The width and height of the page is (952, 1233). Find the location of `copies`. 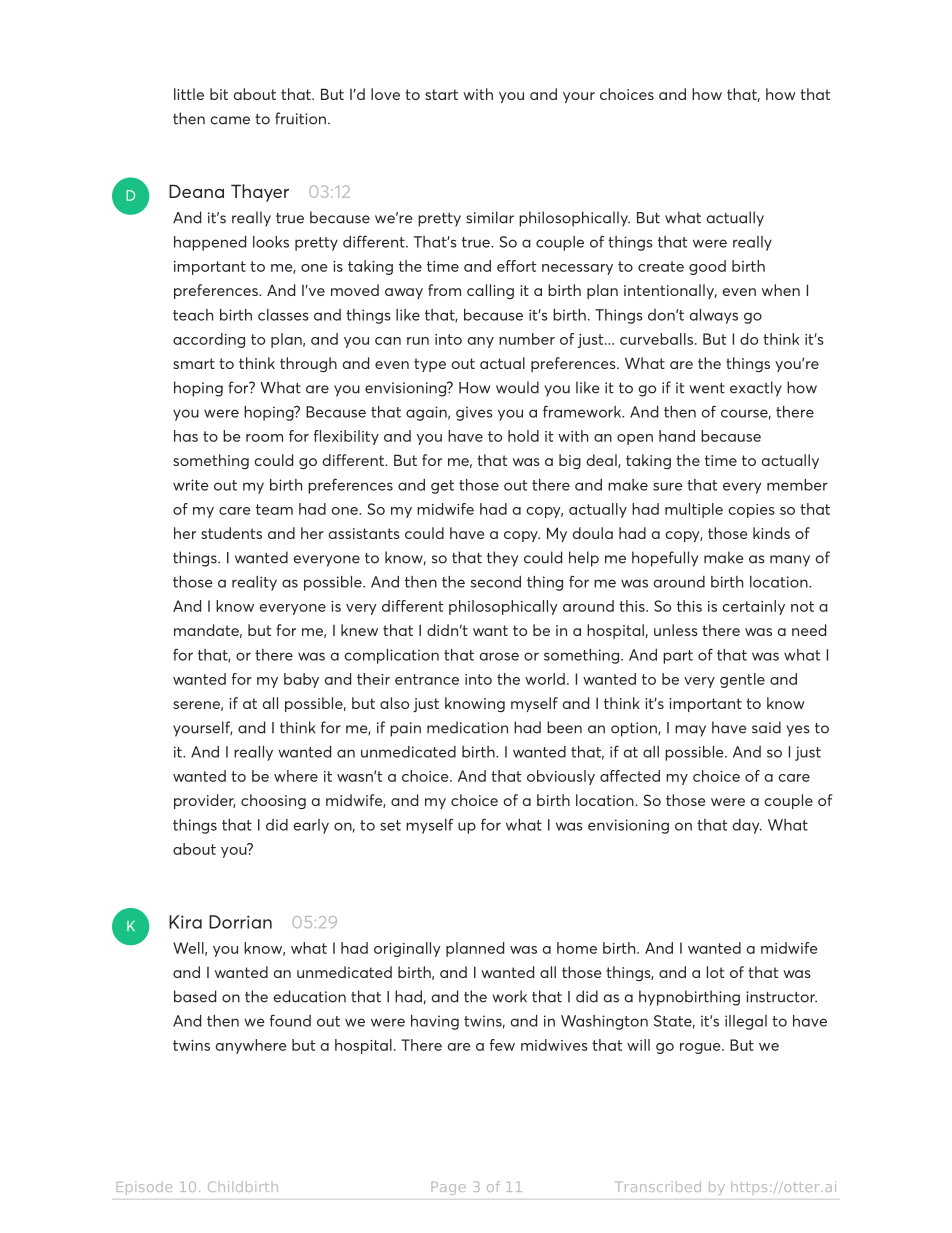

copies is located at coordinates (752, 511).
